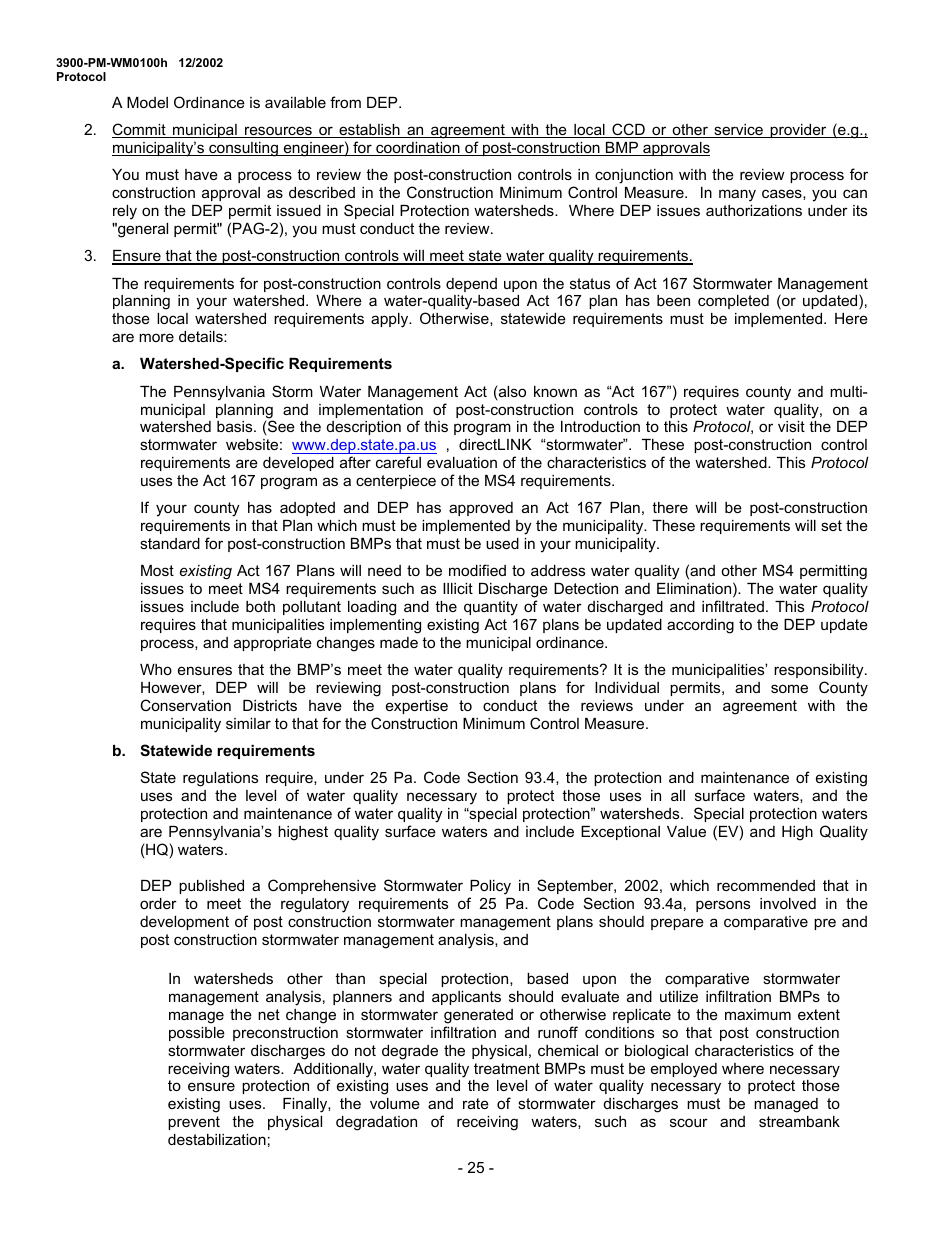 This screenshot has width=952, height=1233. What do you see at coordinates (791, 426) in the screenshot?
I see `visit` at bounding box center [791, 426].
